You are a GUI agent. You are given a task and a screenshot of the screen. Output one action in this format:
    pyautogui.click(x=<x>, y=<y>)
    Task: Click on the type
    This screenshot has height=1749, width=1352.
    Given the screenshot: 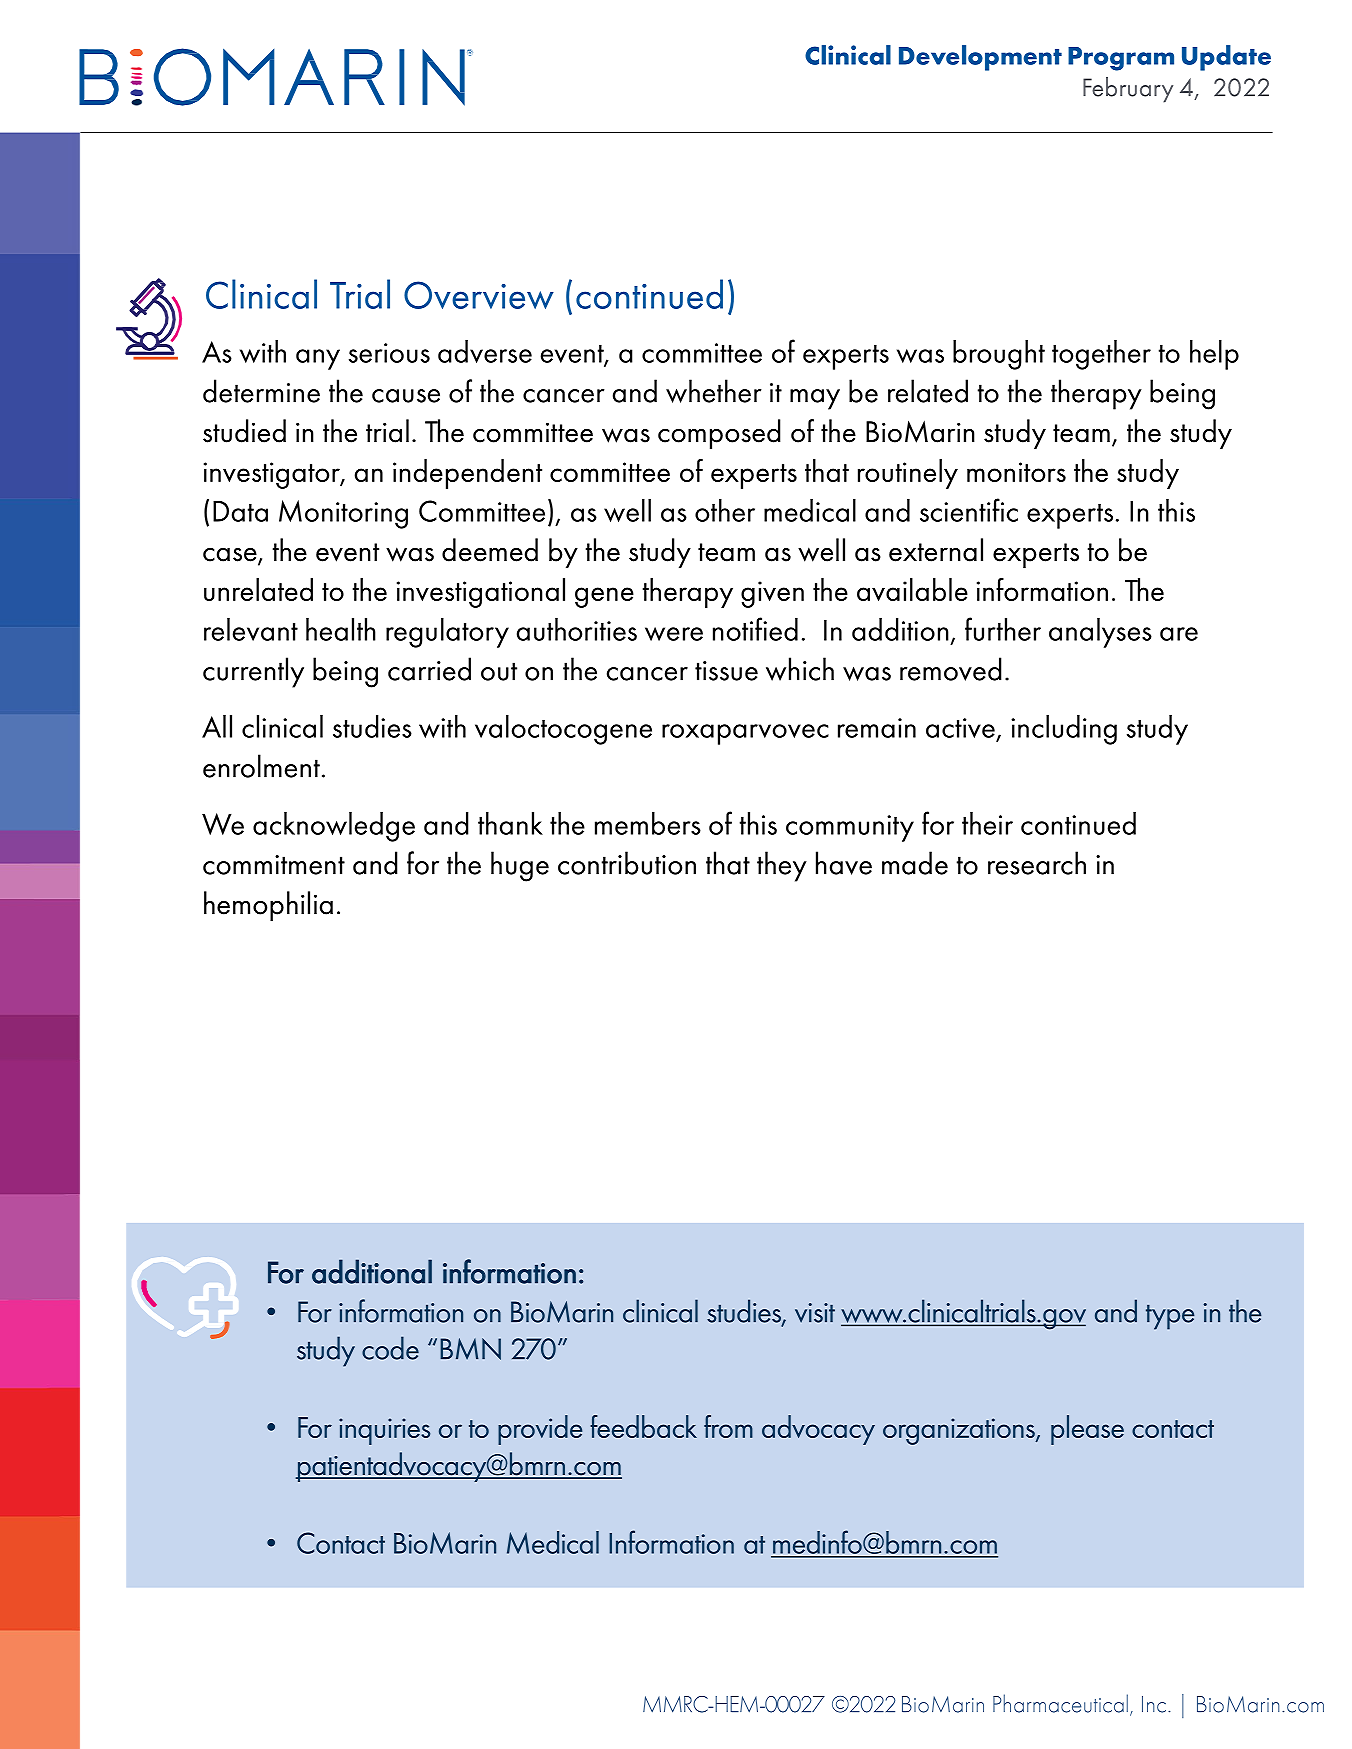 What is the action you would take?
    pyautogui.click(x=1170, y=1317)
